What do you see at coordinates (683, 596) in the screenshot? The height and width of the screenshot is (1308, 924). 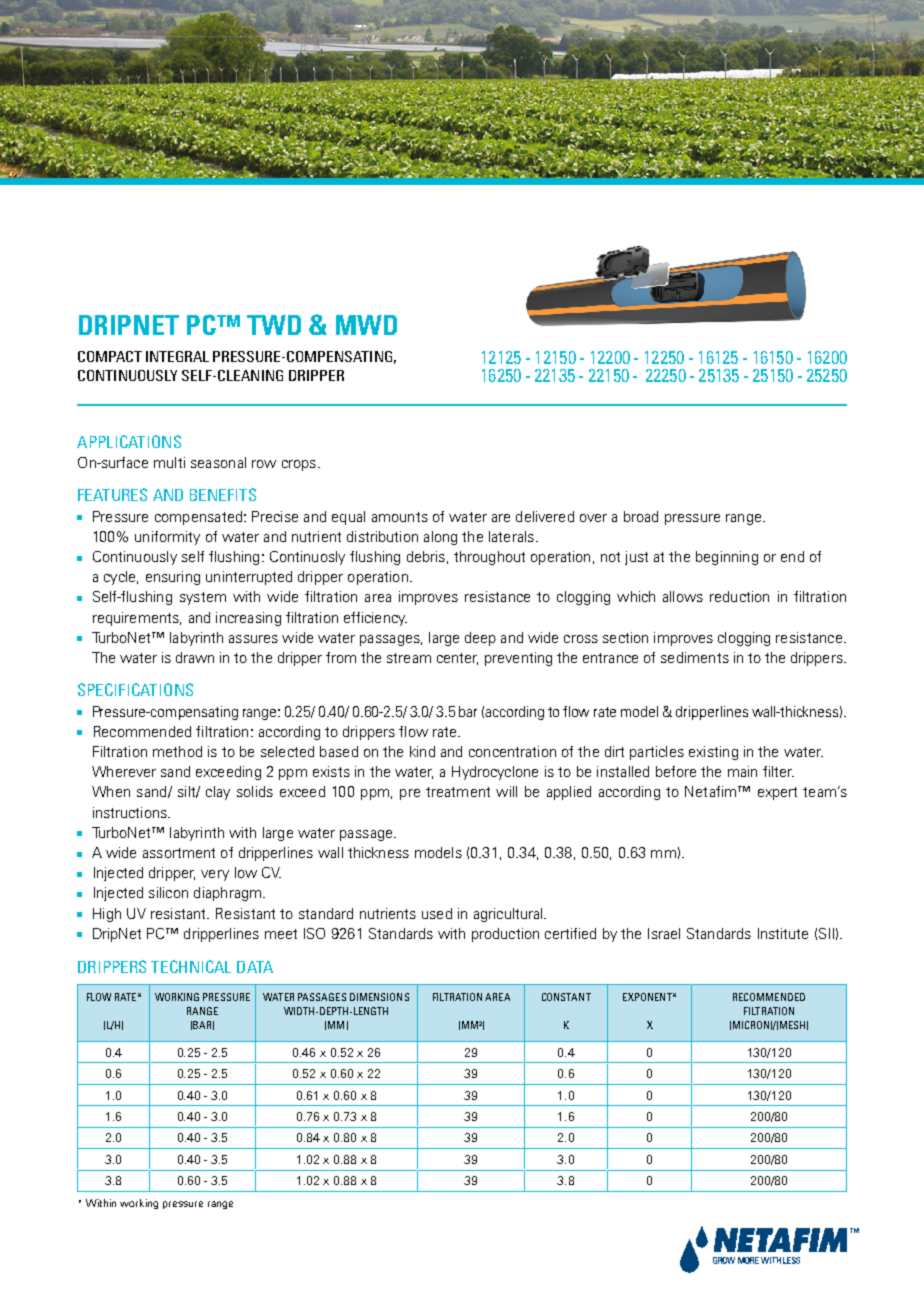 I see `allows` at bounding box center [683, 596].
